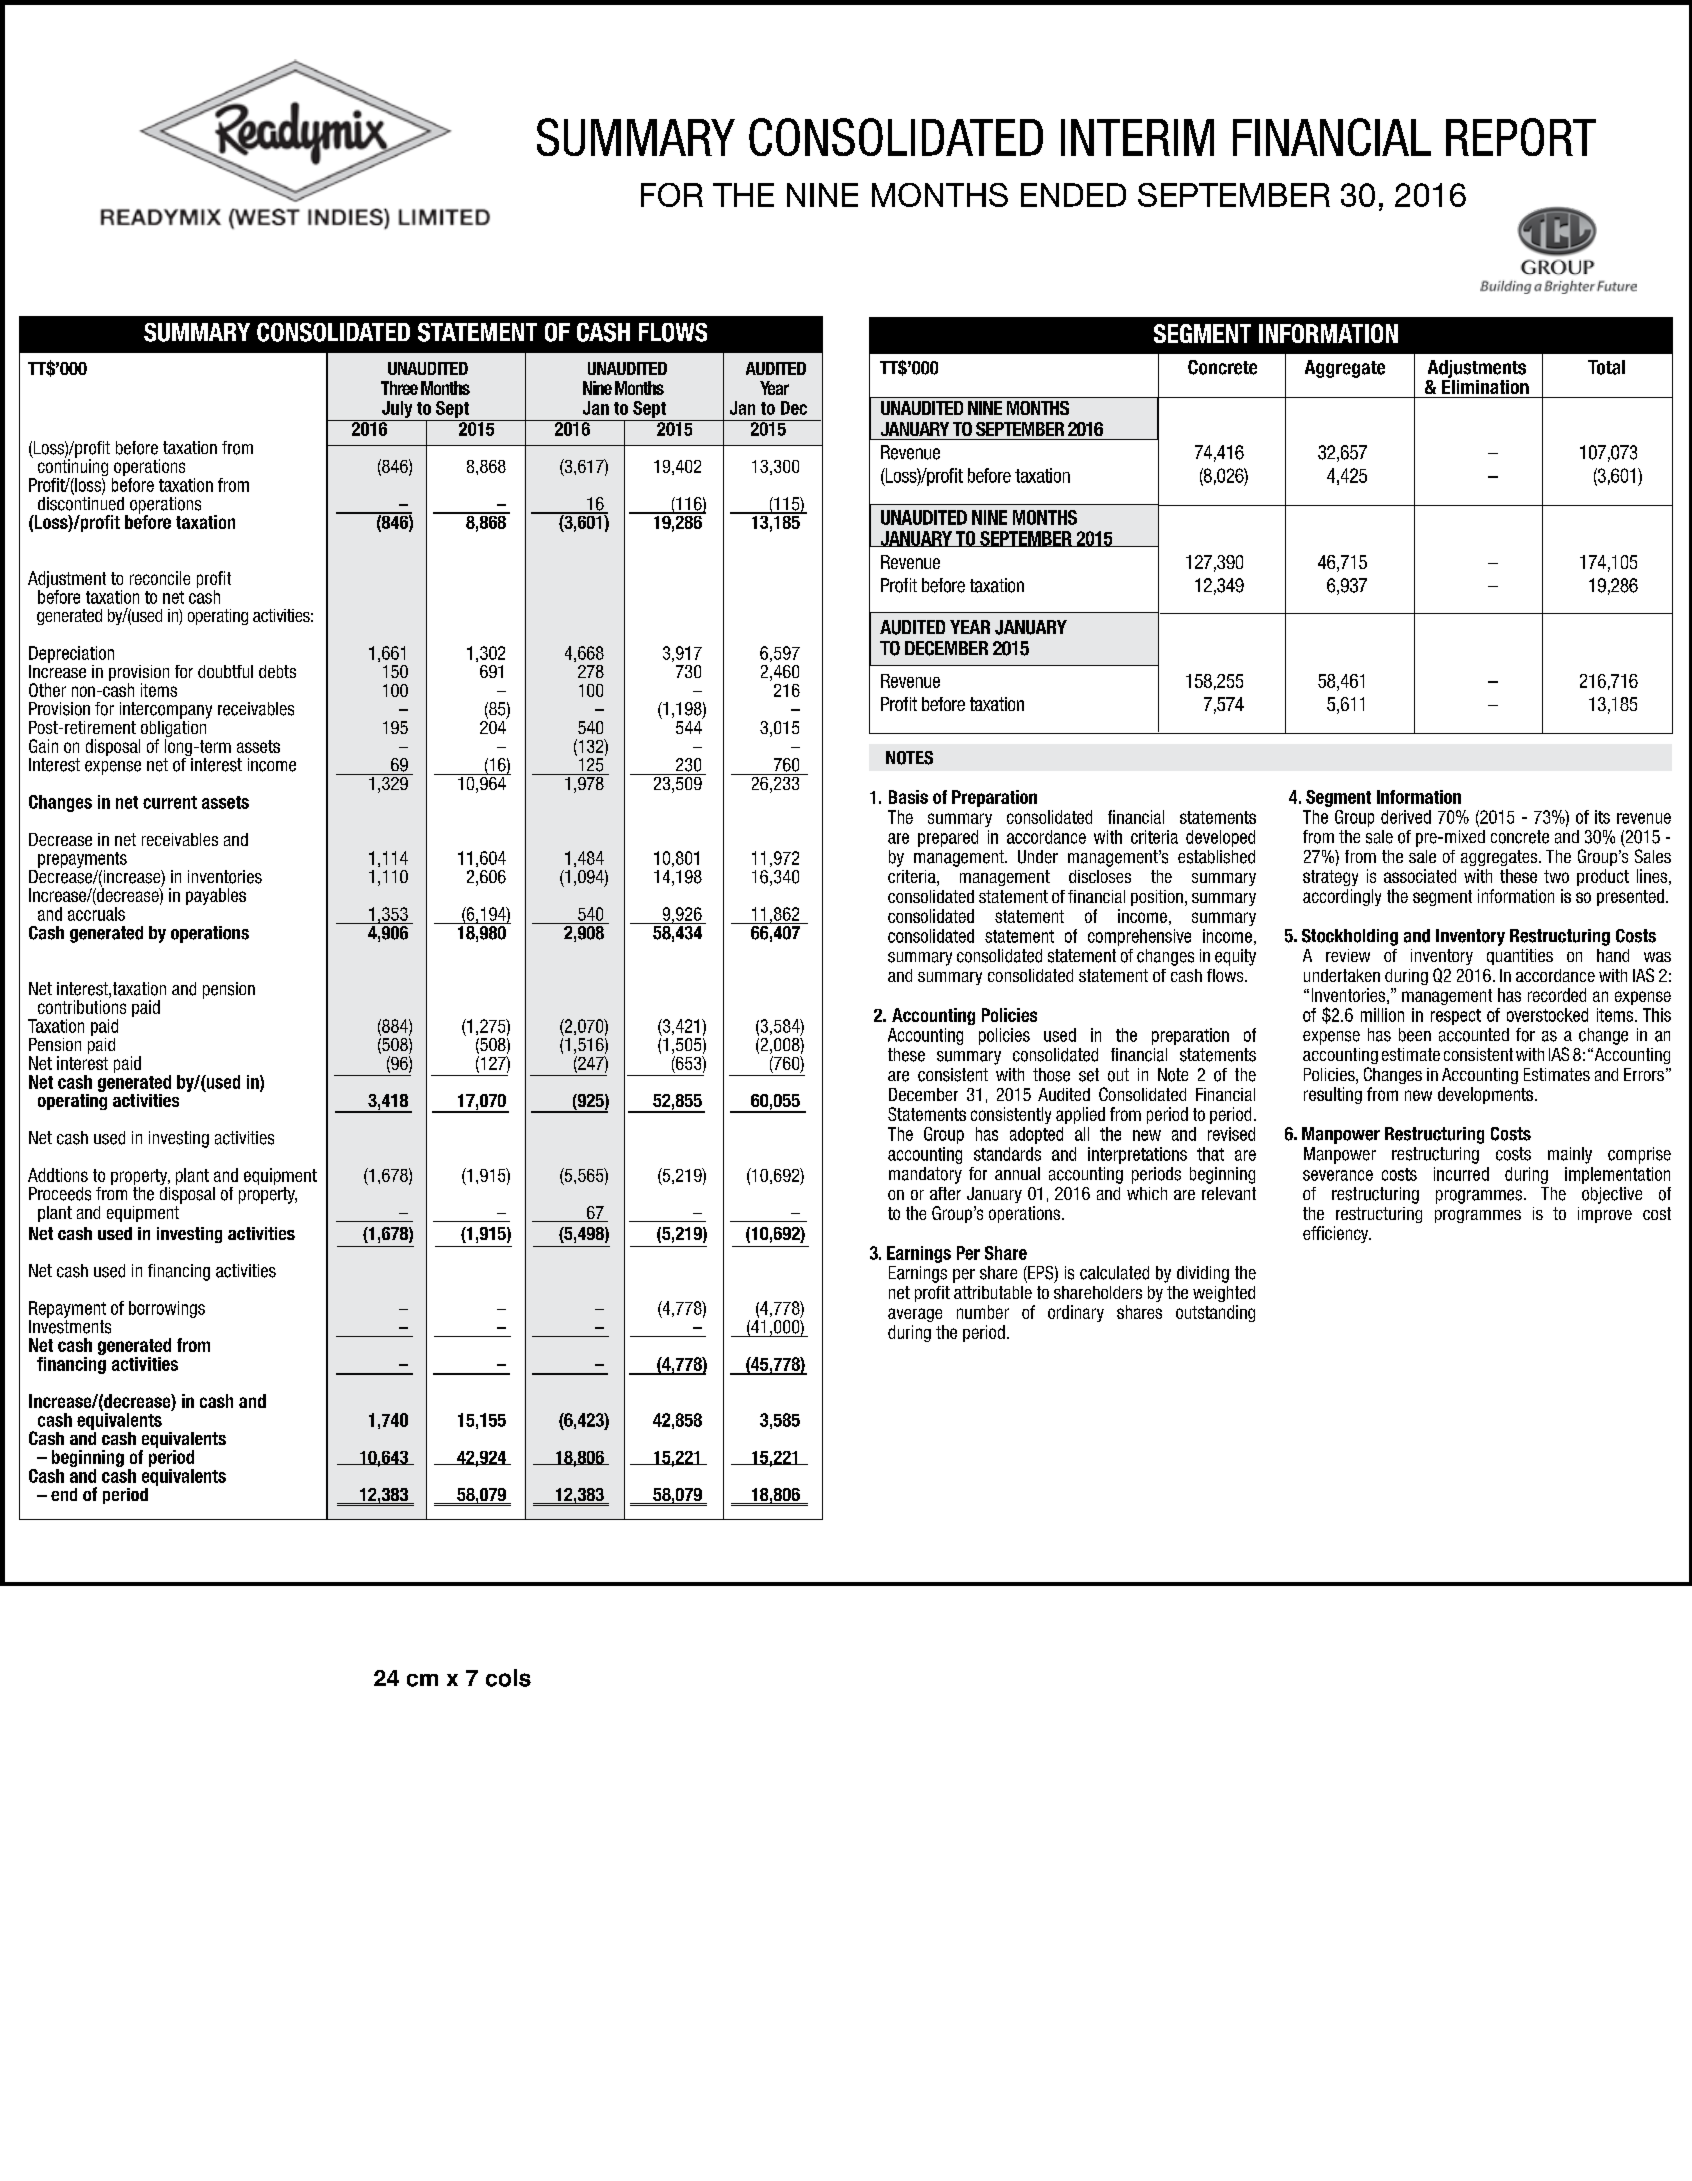  Describe the element at coordinates (399, 388) in the screenshot. I see `Three` at that location.
